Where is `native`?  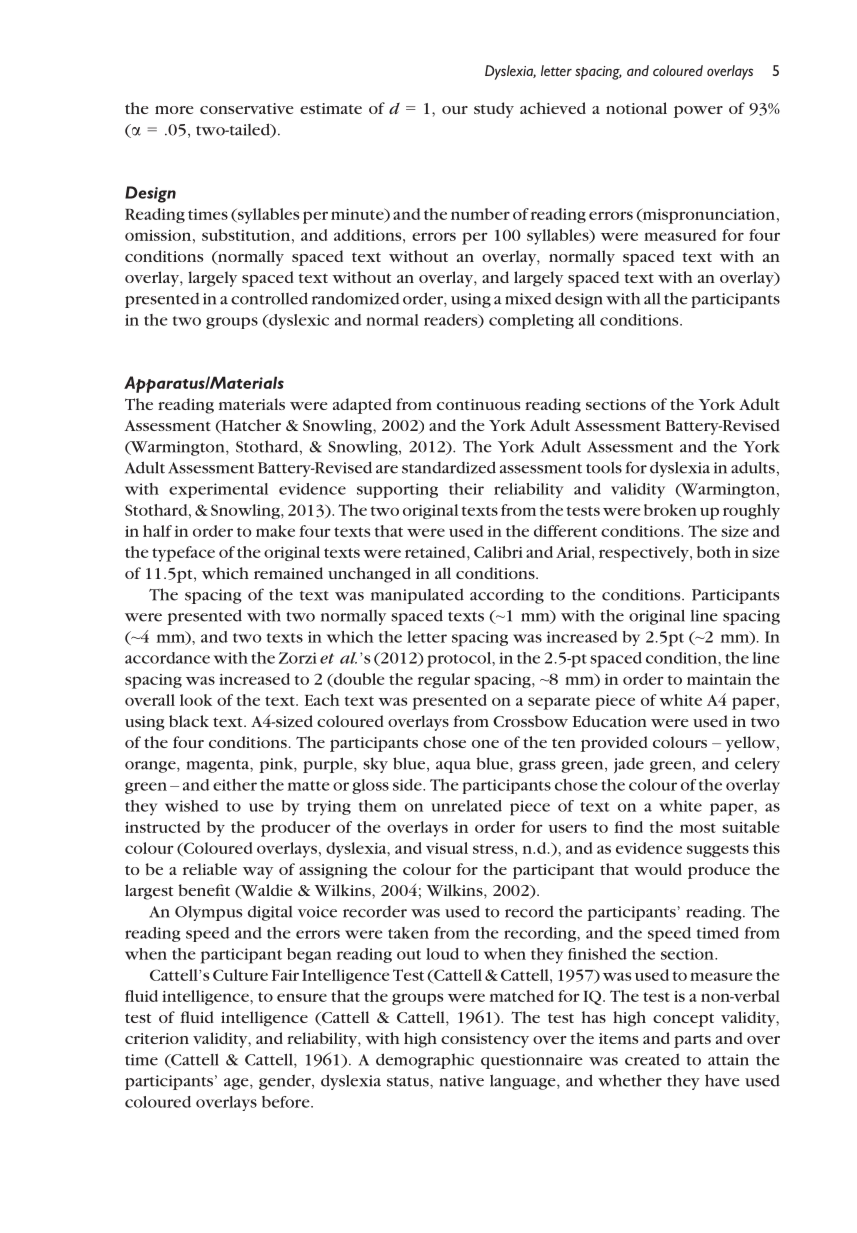
native is located at coordinates (462, 1081).
